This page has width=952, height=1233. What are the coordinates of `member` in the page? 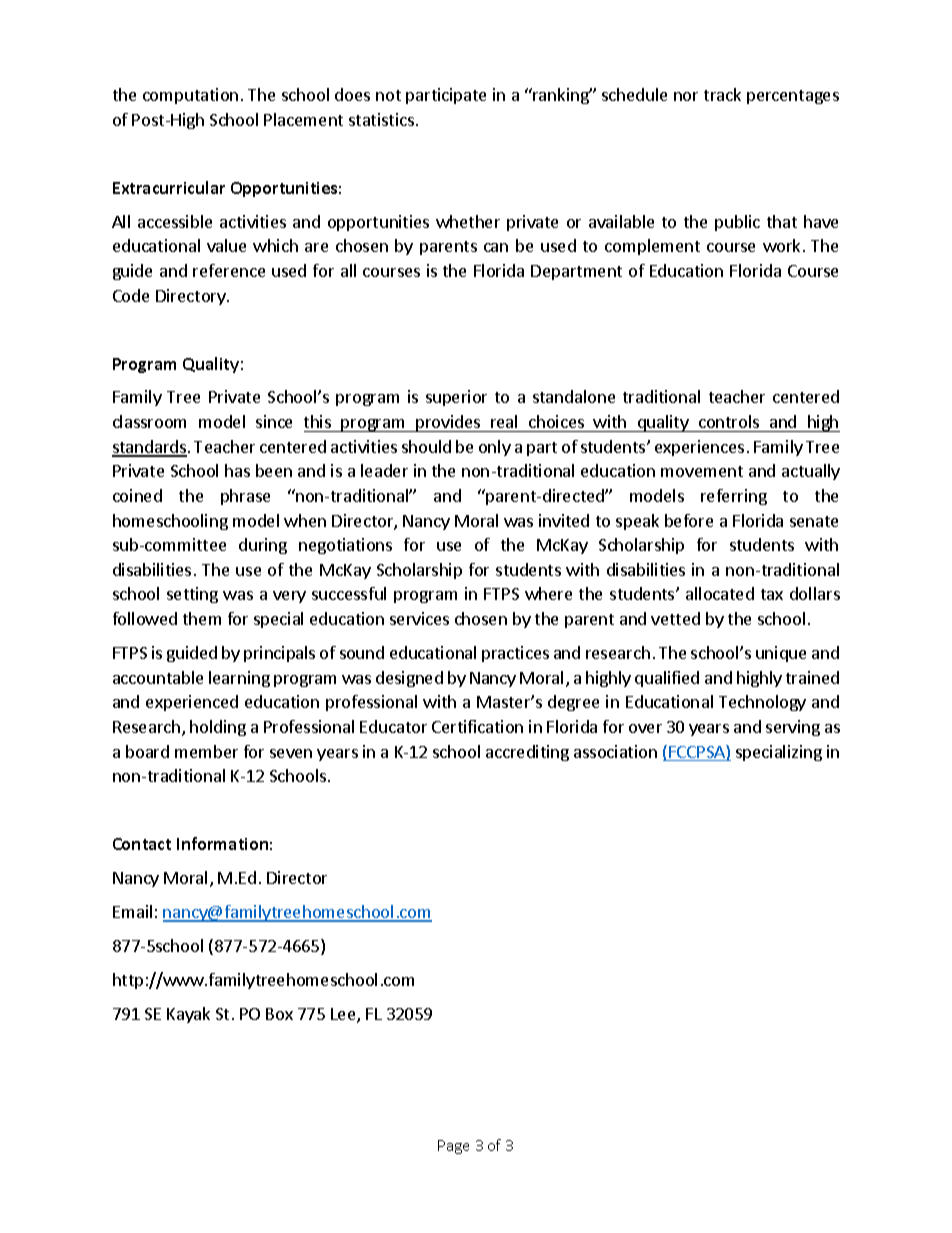 It's located at (206, 751).
